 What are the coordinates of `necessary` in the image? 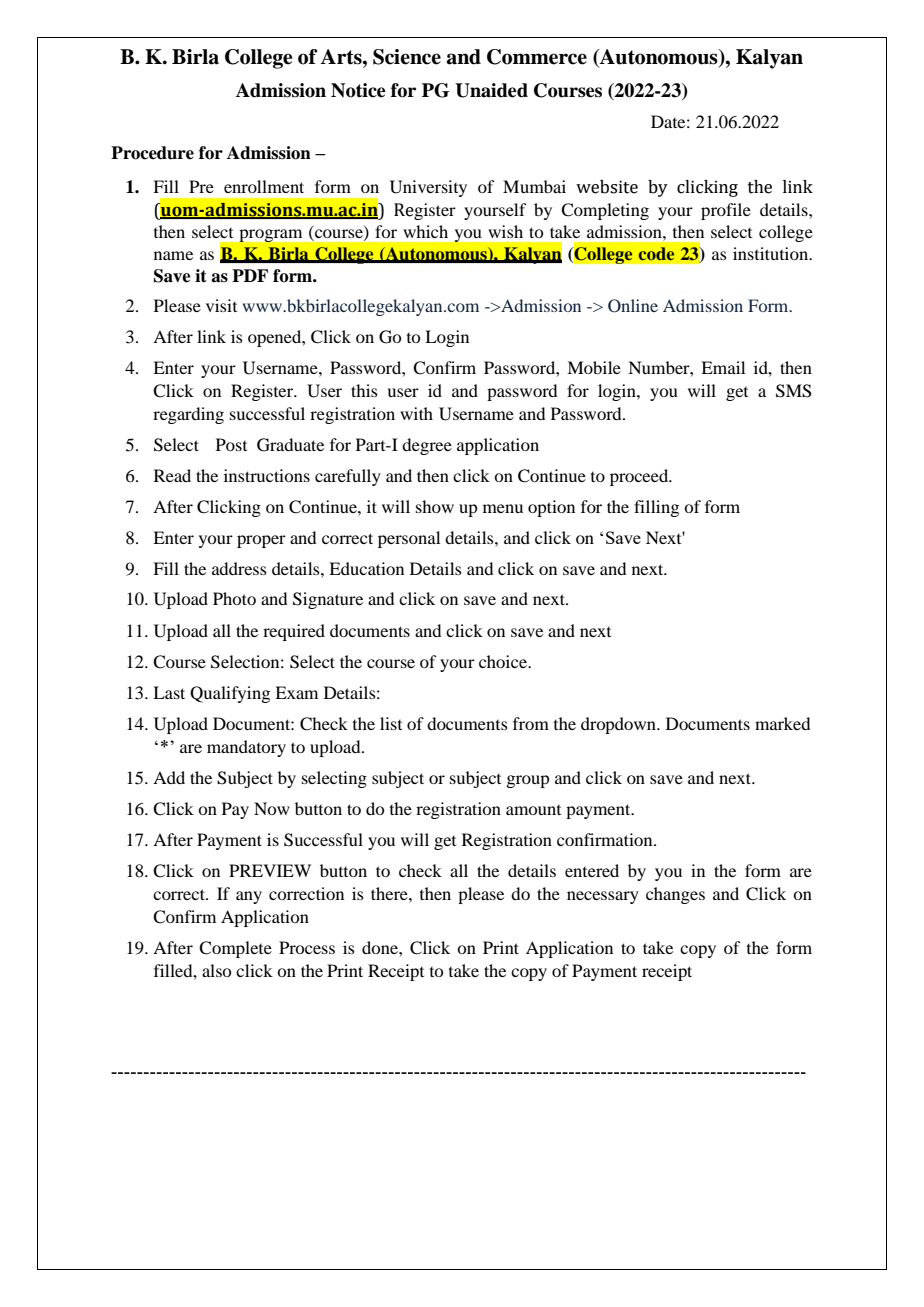 It's located at (603, 897).
